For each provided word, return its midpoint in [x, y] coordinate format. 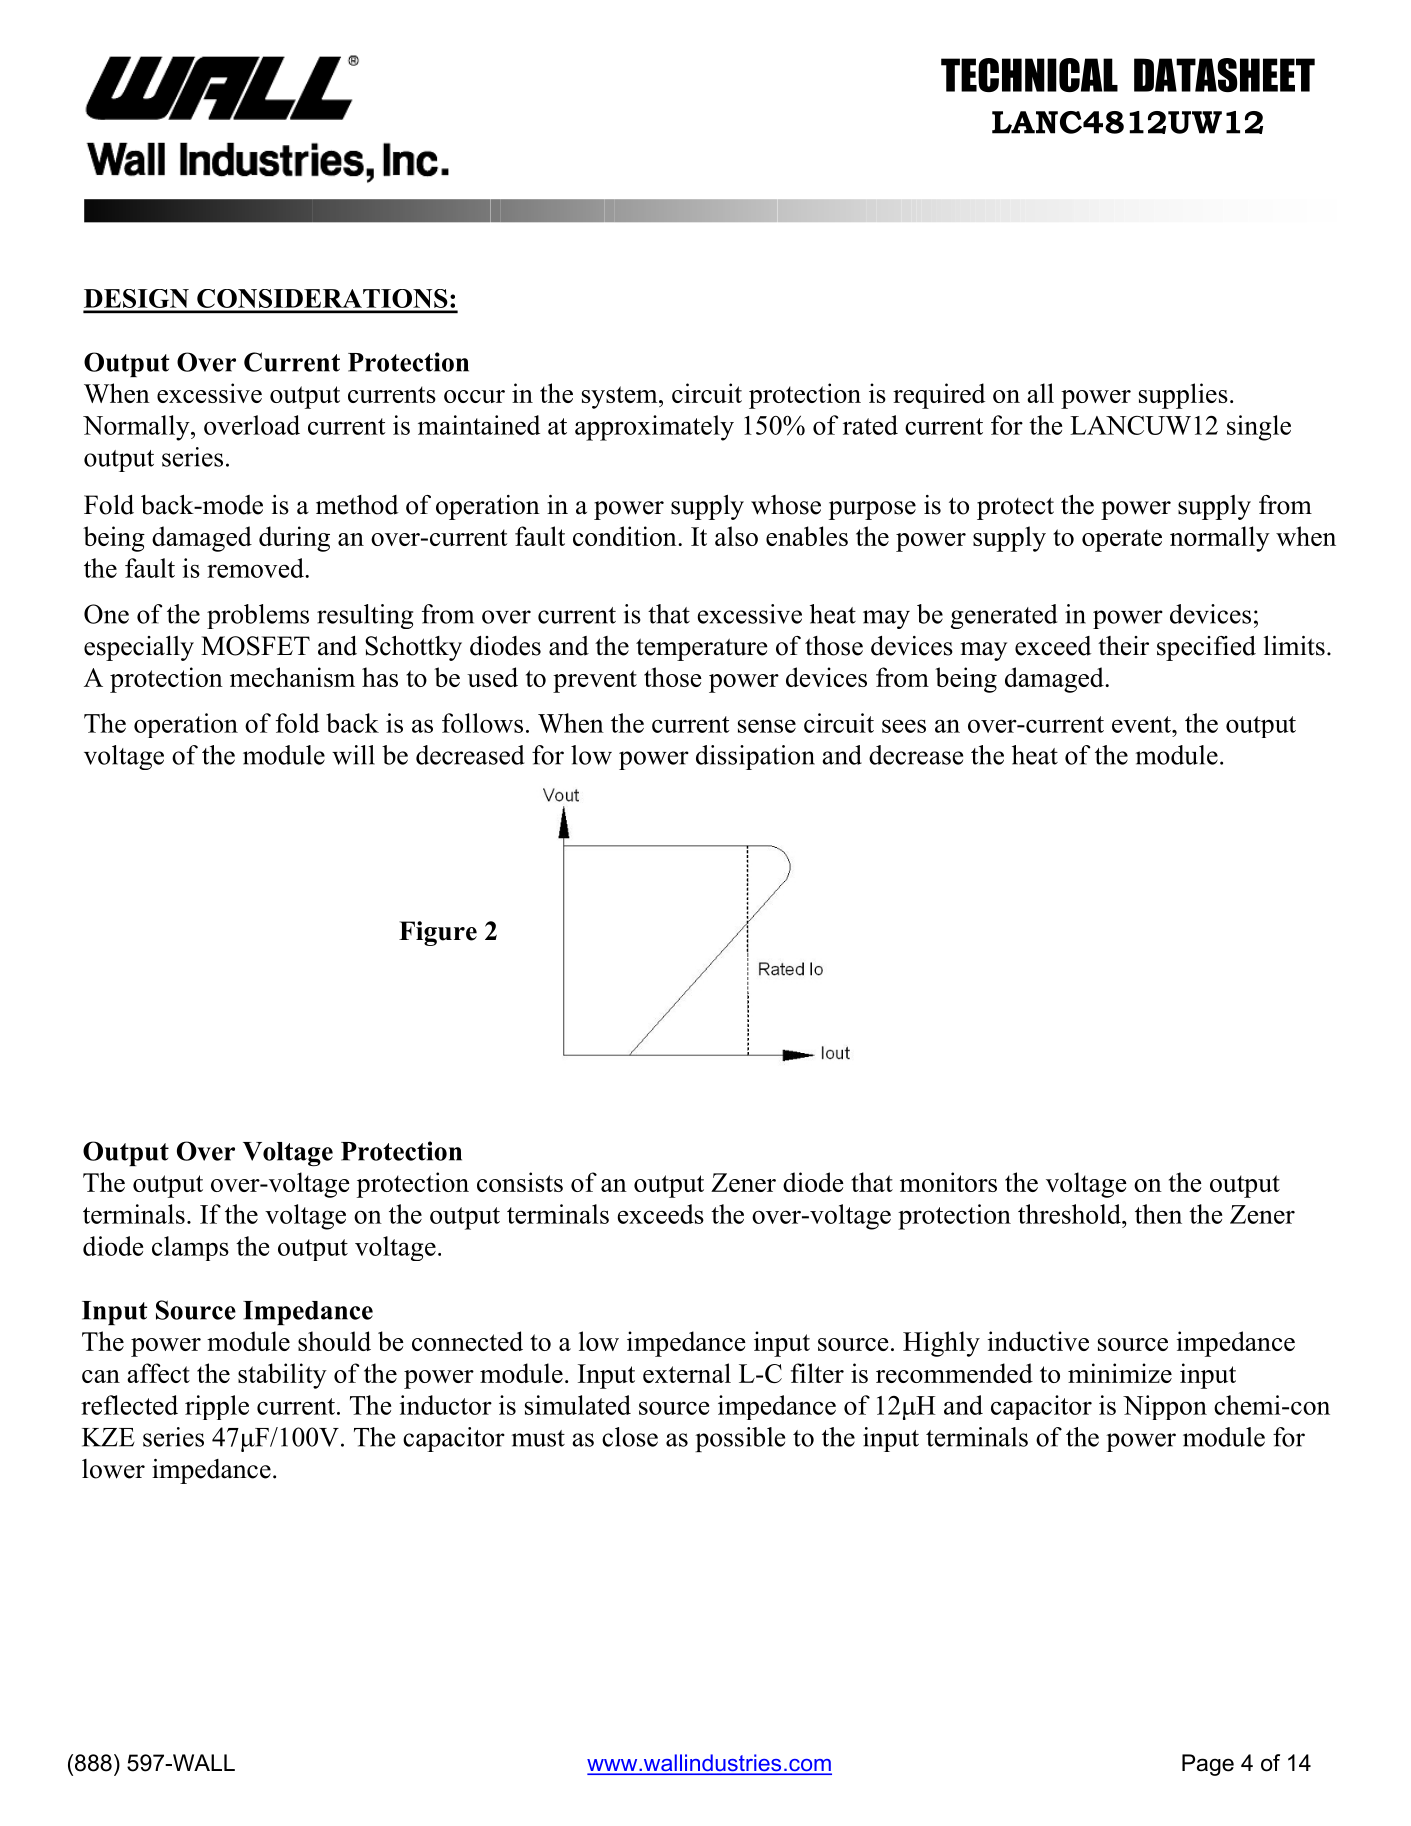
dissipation [755, 757]
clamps [190, 1248]
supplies [1183, 396]
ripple [217, 1407]
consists [520, 1182]
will [353, 755]
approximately [654, 428]
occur [474, 396]
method [357, 505]
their [1123, 646]
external [687, 1373]
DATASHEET [1224, 75]
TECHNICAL [1029, 75]
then [1158, 1214]
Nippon [1165, 1407]
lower [113, 1469]
